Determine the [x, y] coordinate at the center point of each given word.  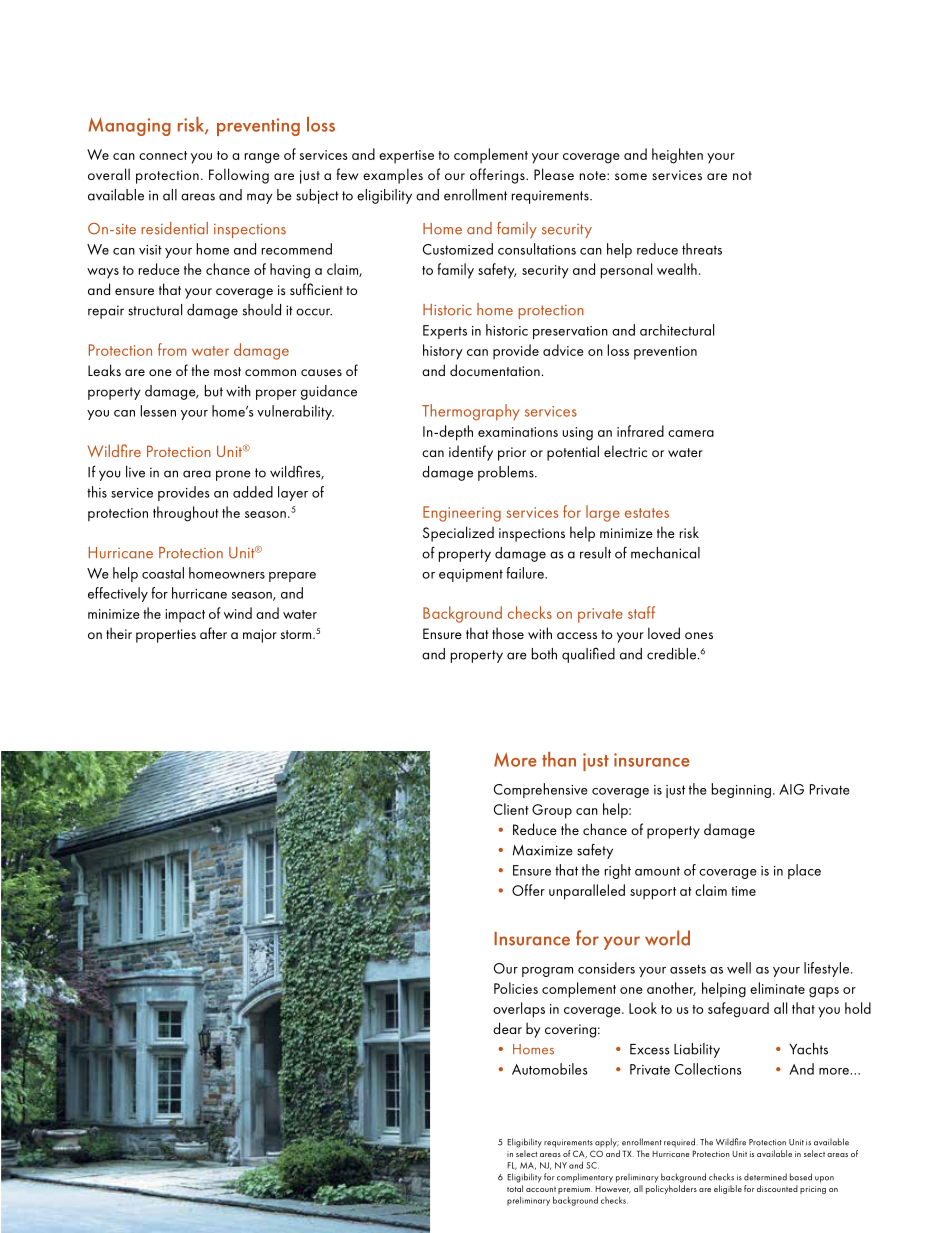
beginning [741, 790]
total [515, 1188]
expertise [406, 157]
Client [511, 809]
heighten [677, 156]
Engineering [462, 514]
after [213, 633]
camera [691, 433]
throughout [186, 514]
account [541, 1189]
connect [163, 155]
